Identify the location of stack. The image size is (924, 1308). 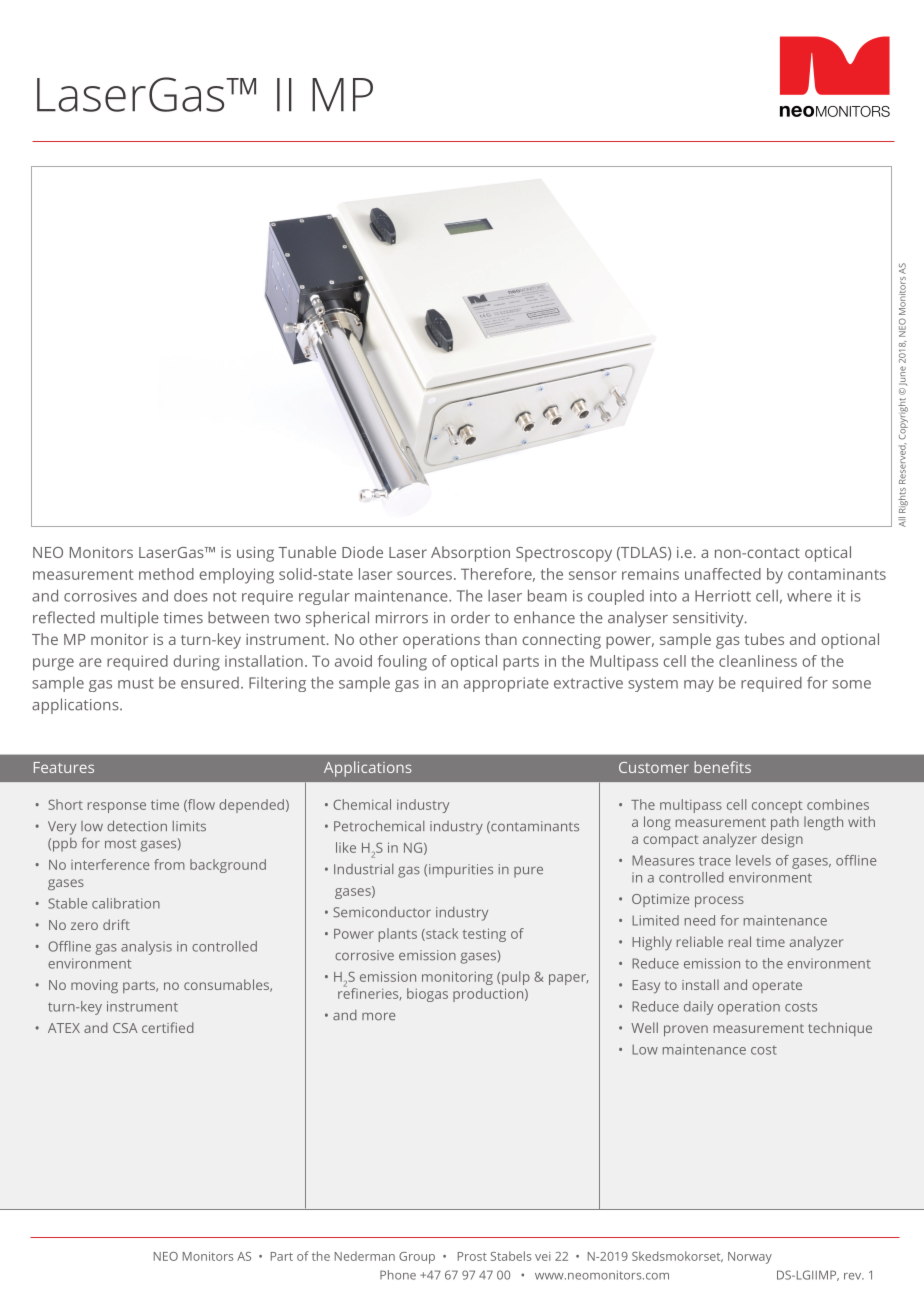
(441, 934).
